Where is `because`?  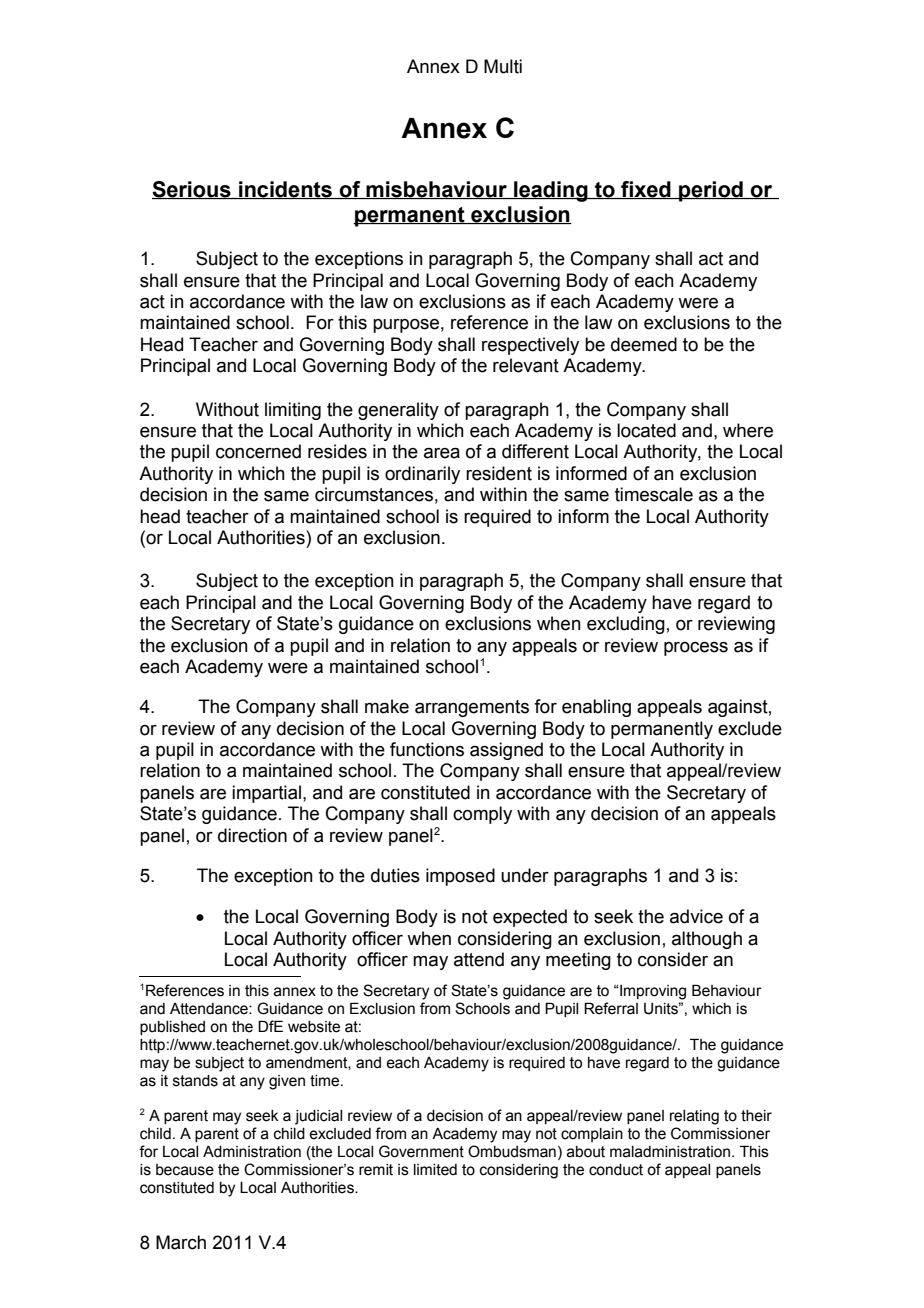
because is located at coordinates (185, 1170).
